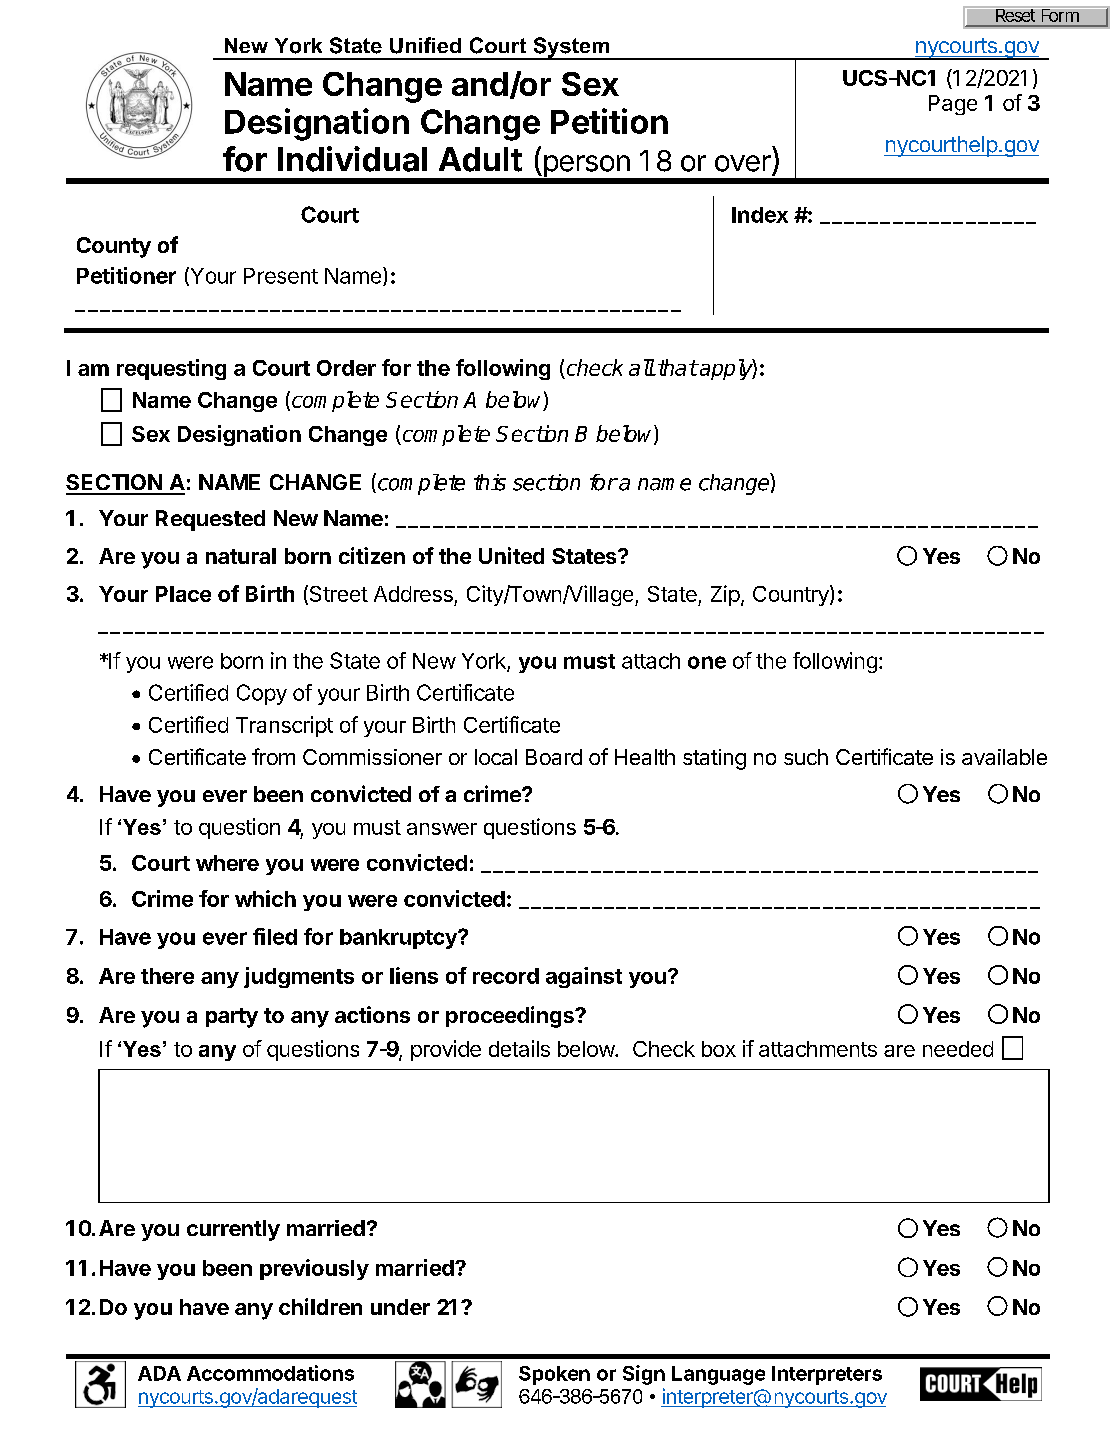 This screenshot has height=1443, width=1115. What do you see at coordinates (571, 48) in the screenshot?
I see `System` at bounding box center [571, 48].
